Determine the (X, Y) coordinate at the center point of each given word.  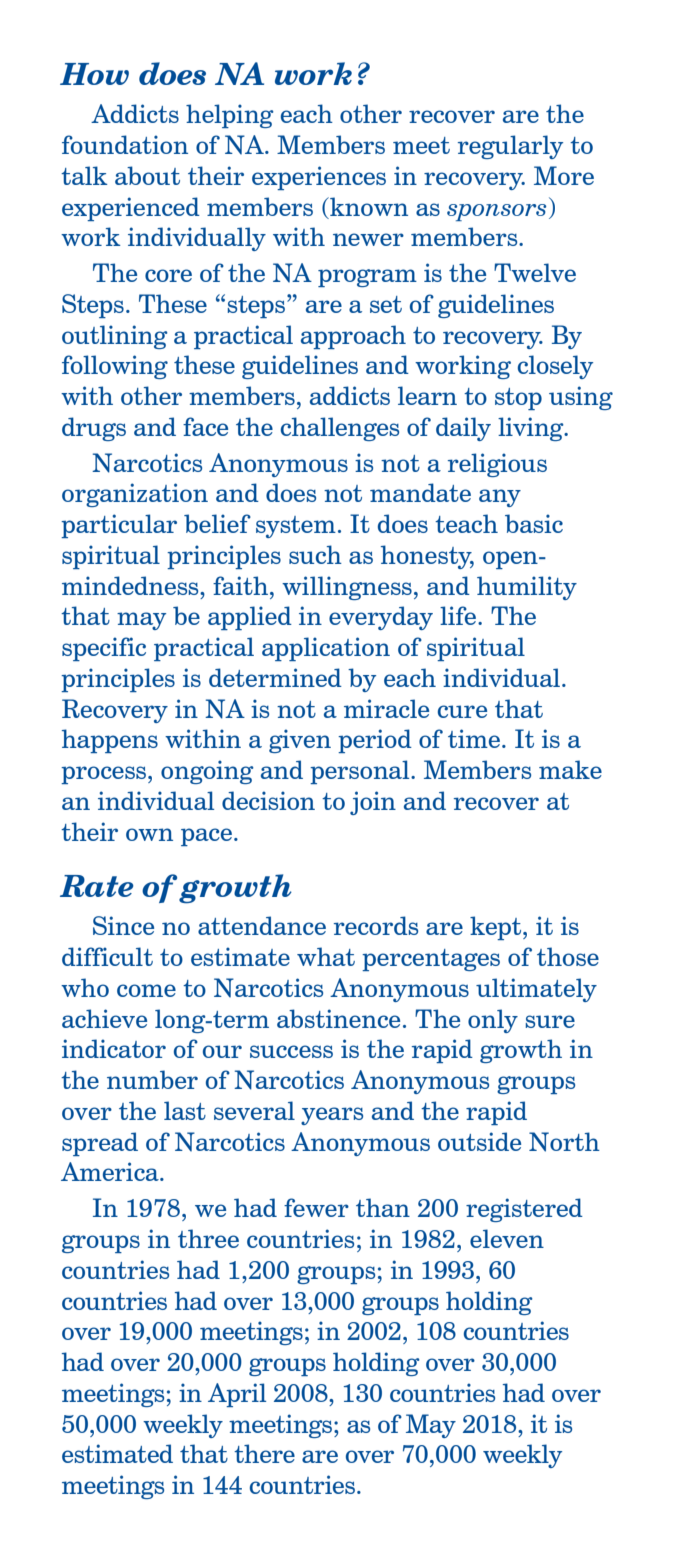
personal (361, 772)
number (152, 1079)
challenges (340, 429)
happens (110, 741)
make (570, 769)
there (264, 1453)
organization (135, 495)
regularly (510, 147)
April (237, 1395)
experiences (319, 178)
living (532, 429)
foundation (125, 144)
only (493, 1021)
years (332, 1116)
